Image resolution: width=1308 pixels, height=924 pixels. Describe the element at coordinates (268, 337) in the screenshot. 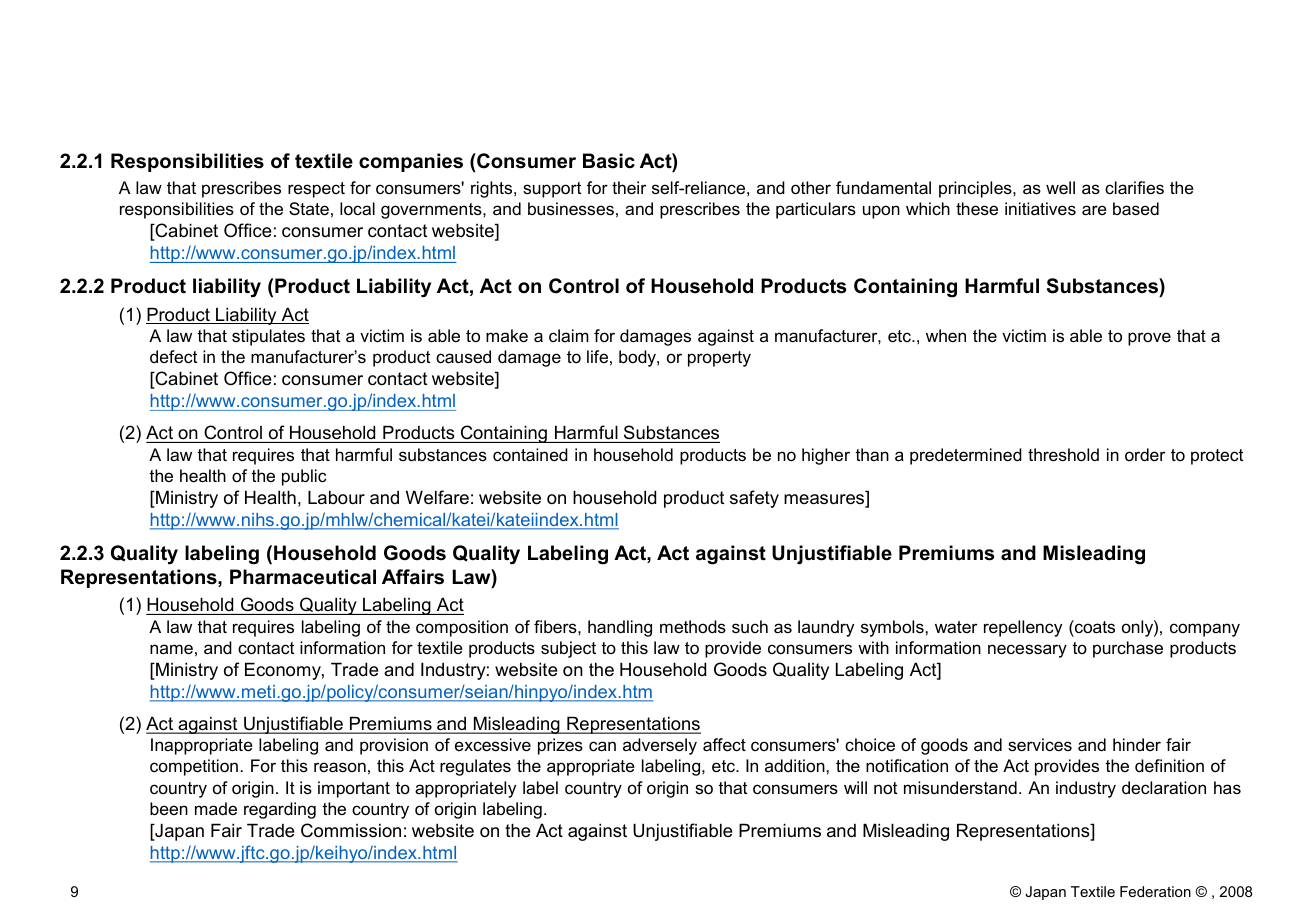

I see `stipulates` at that location.
